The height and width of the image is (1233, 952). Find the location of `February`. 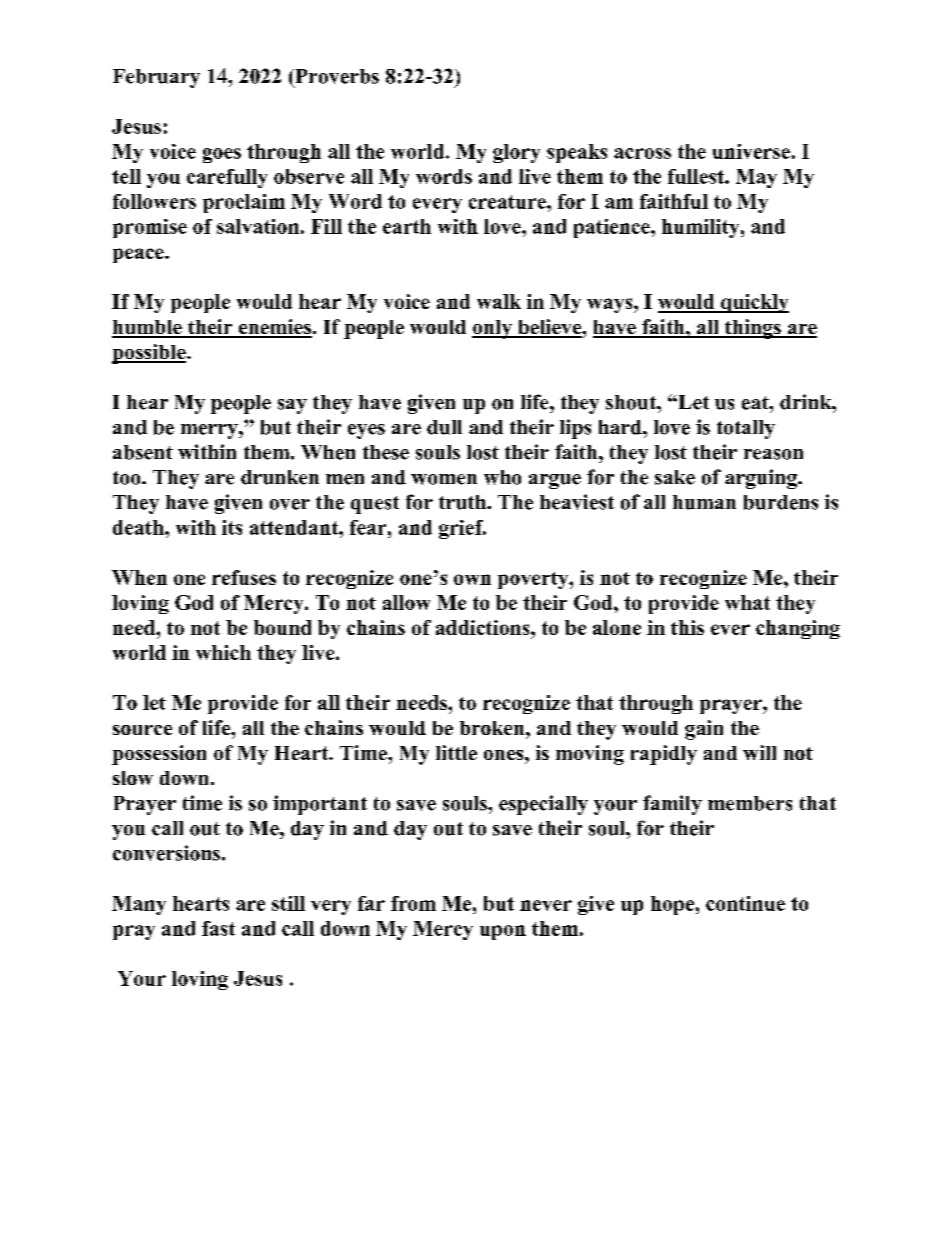

February is located at coordinates (156, 78).
